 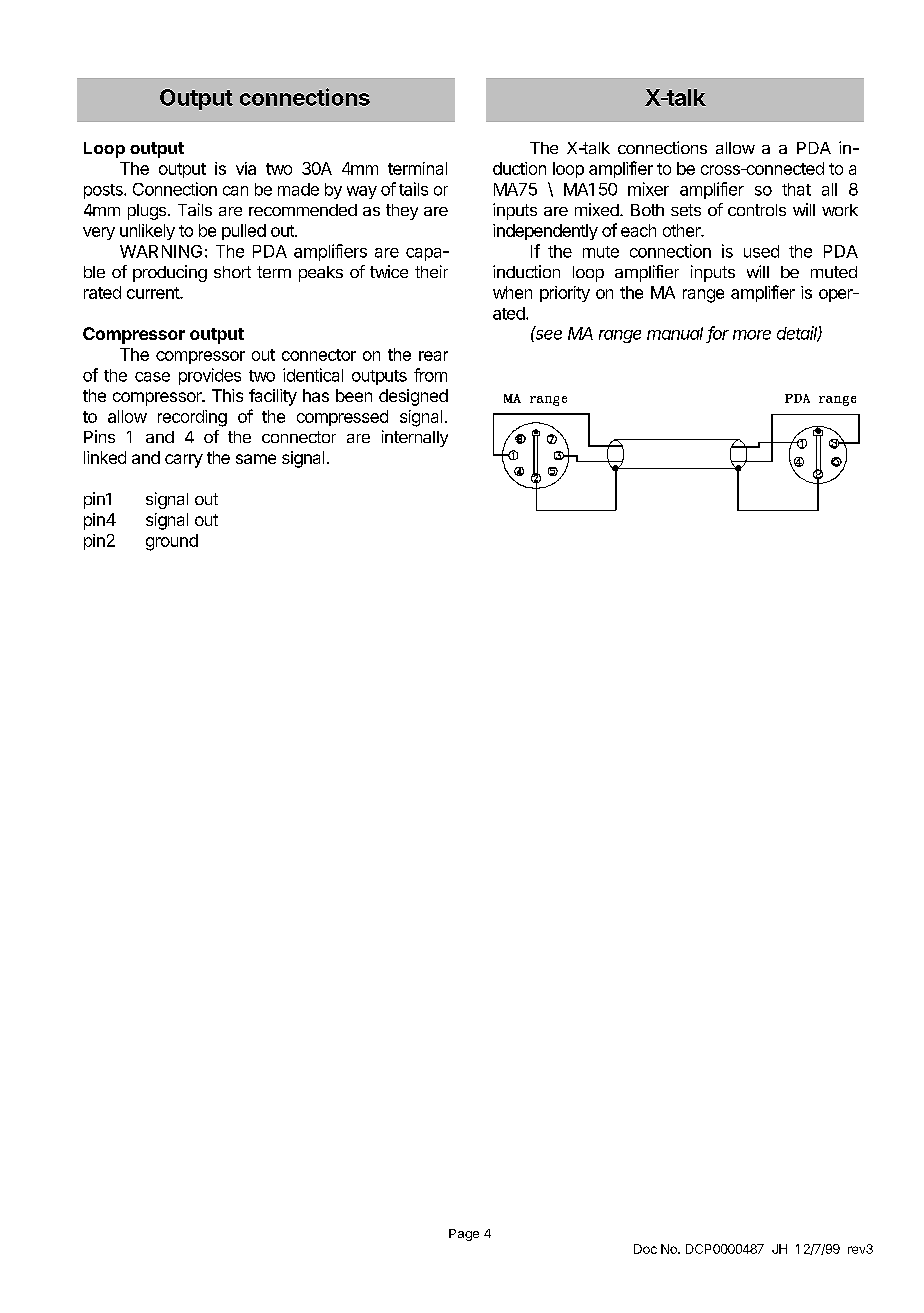 What do you see at coordinates (757, 210) in the screenshot?
I see `controls` at bounding box center [757, 210].
